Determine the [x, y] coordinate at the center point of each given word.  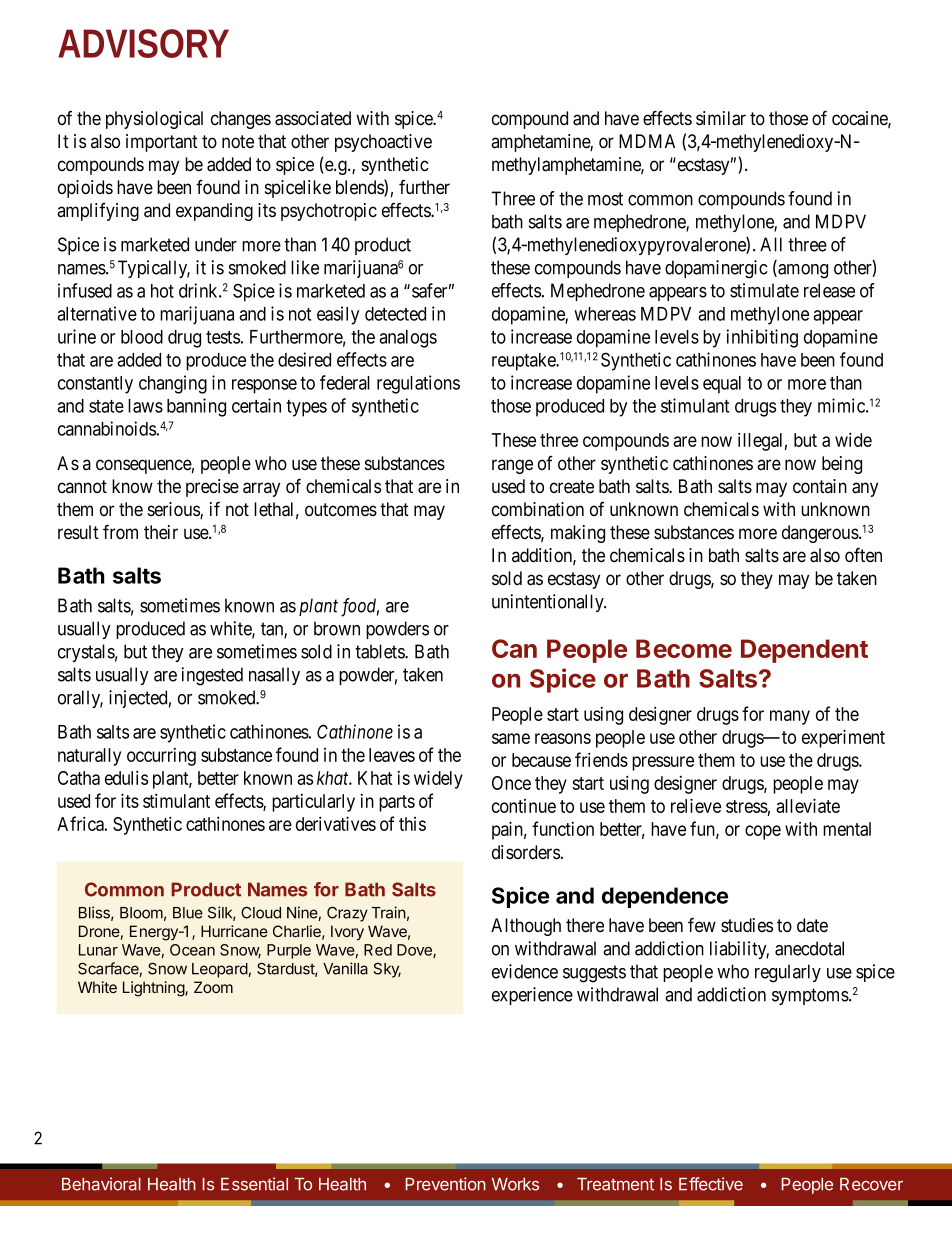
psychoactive [383, 143]
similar [721, 118]
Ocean [192, 950]
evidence [525, 971]
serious [174, 510]
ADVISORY [143, 43]
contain [820, 486]
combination [538, 509]
